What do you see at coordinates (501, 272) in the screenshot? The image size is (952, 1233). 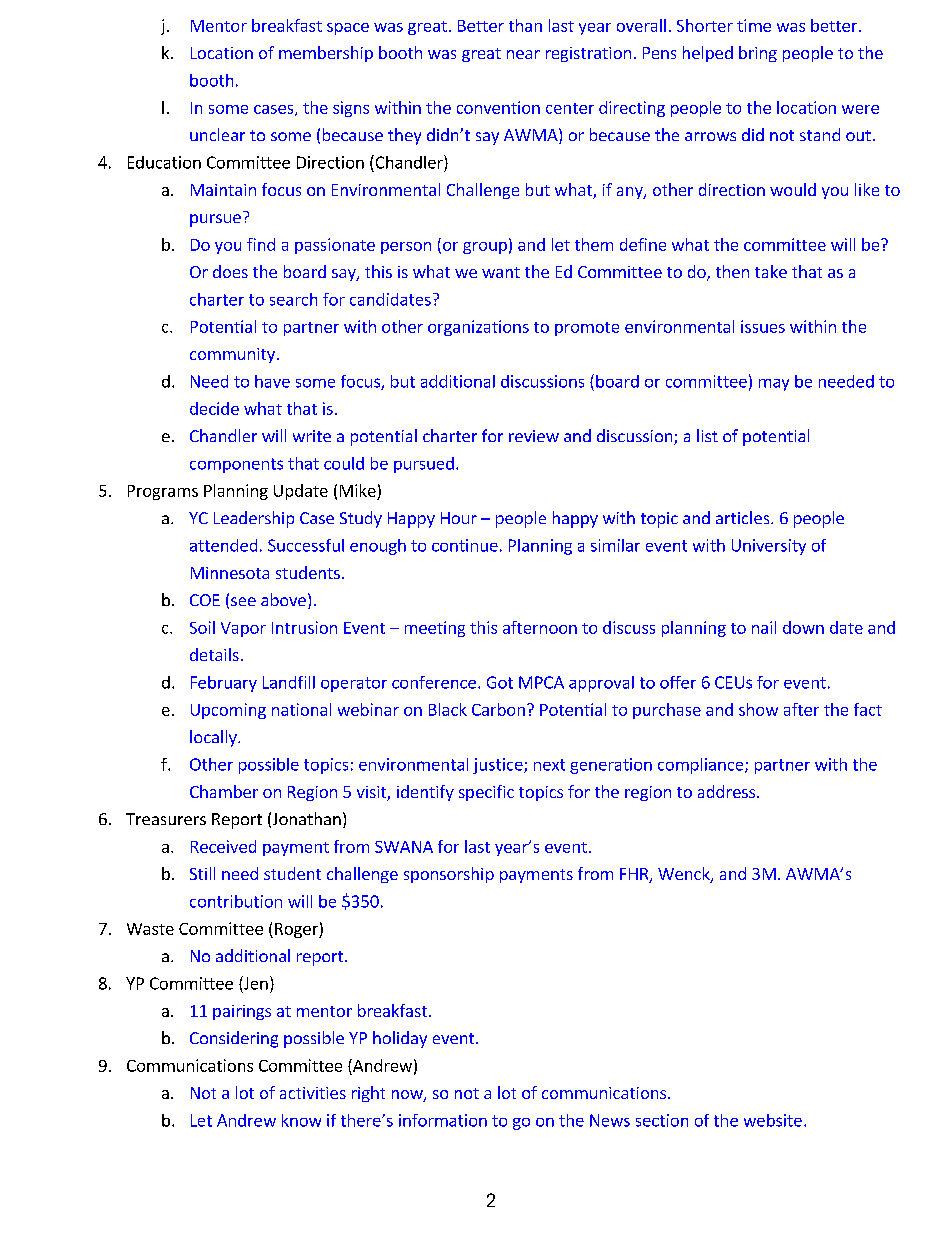 I see `want` at bounding box center [501, 272].
